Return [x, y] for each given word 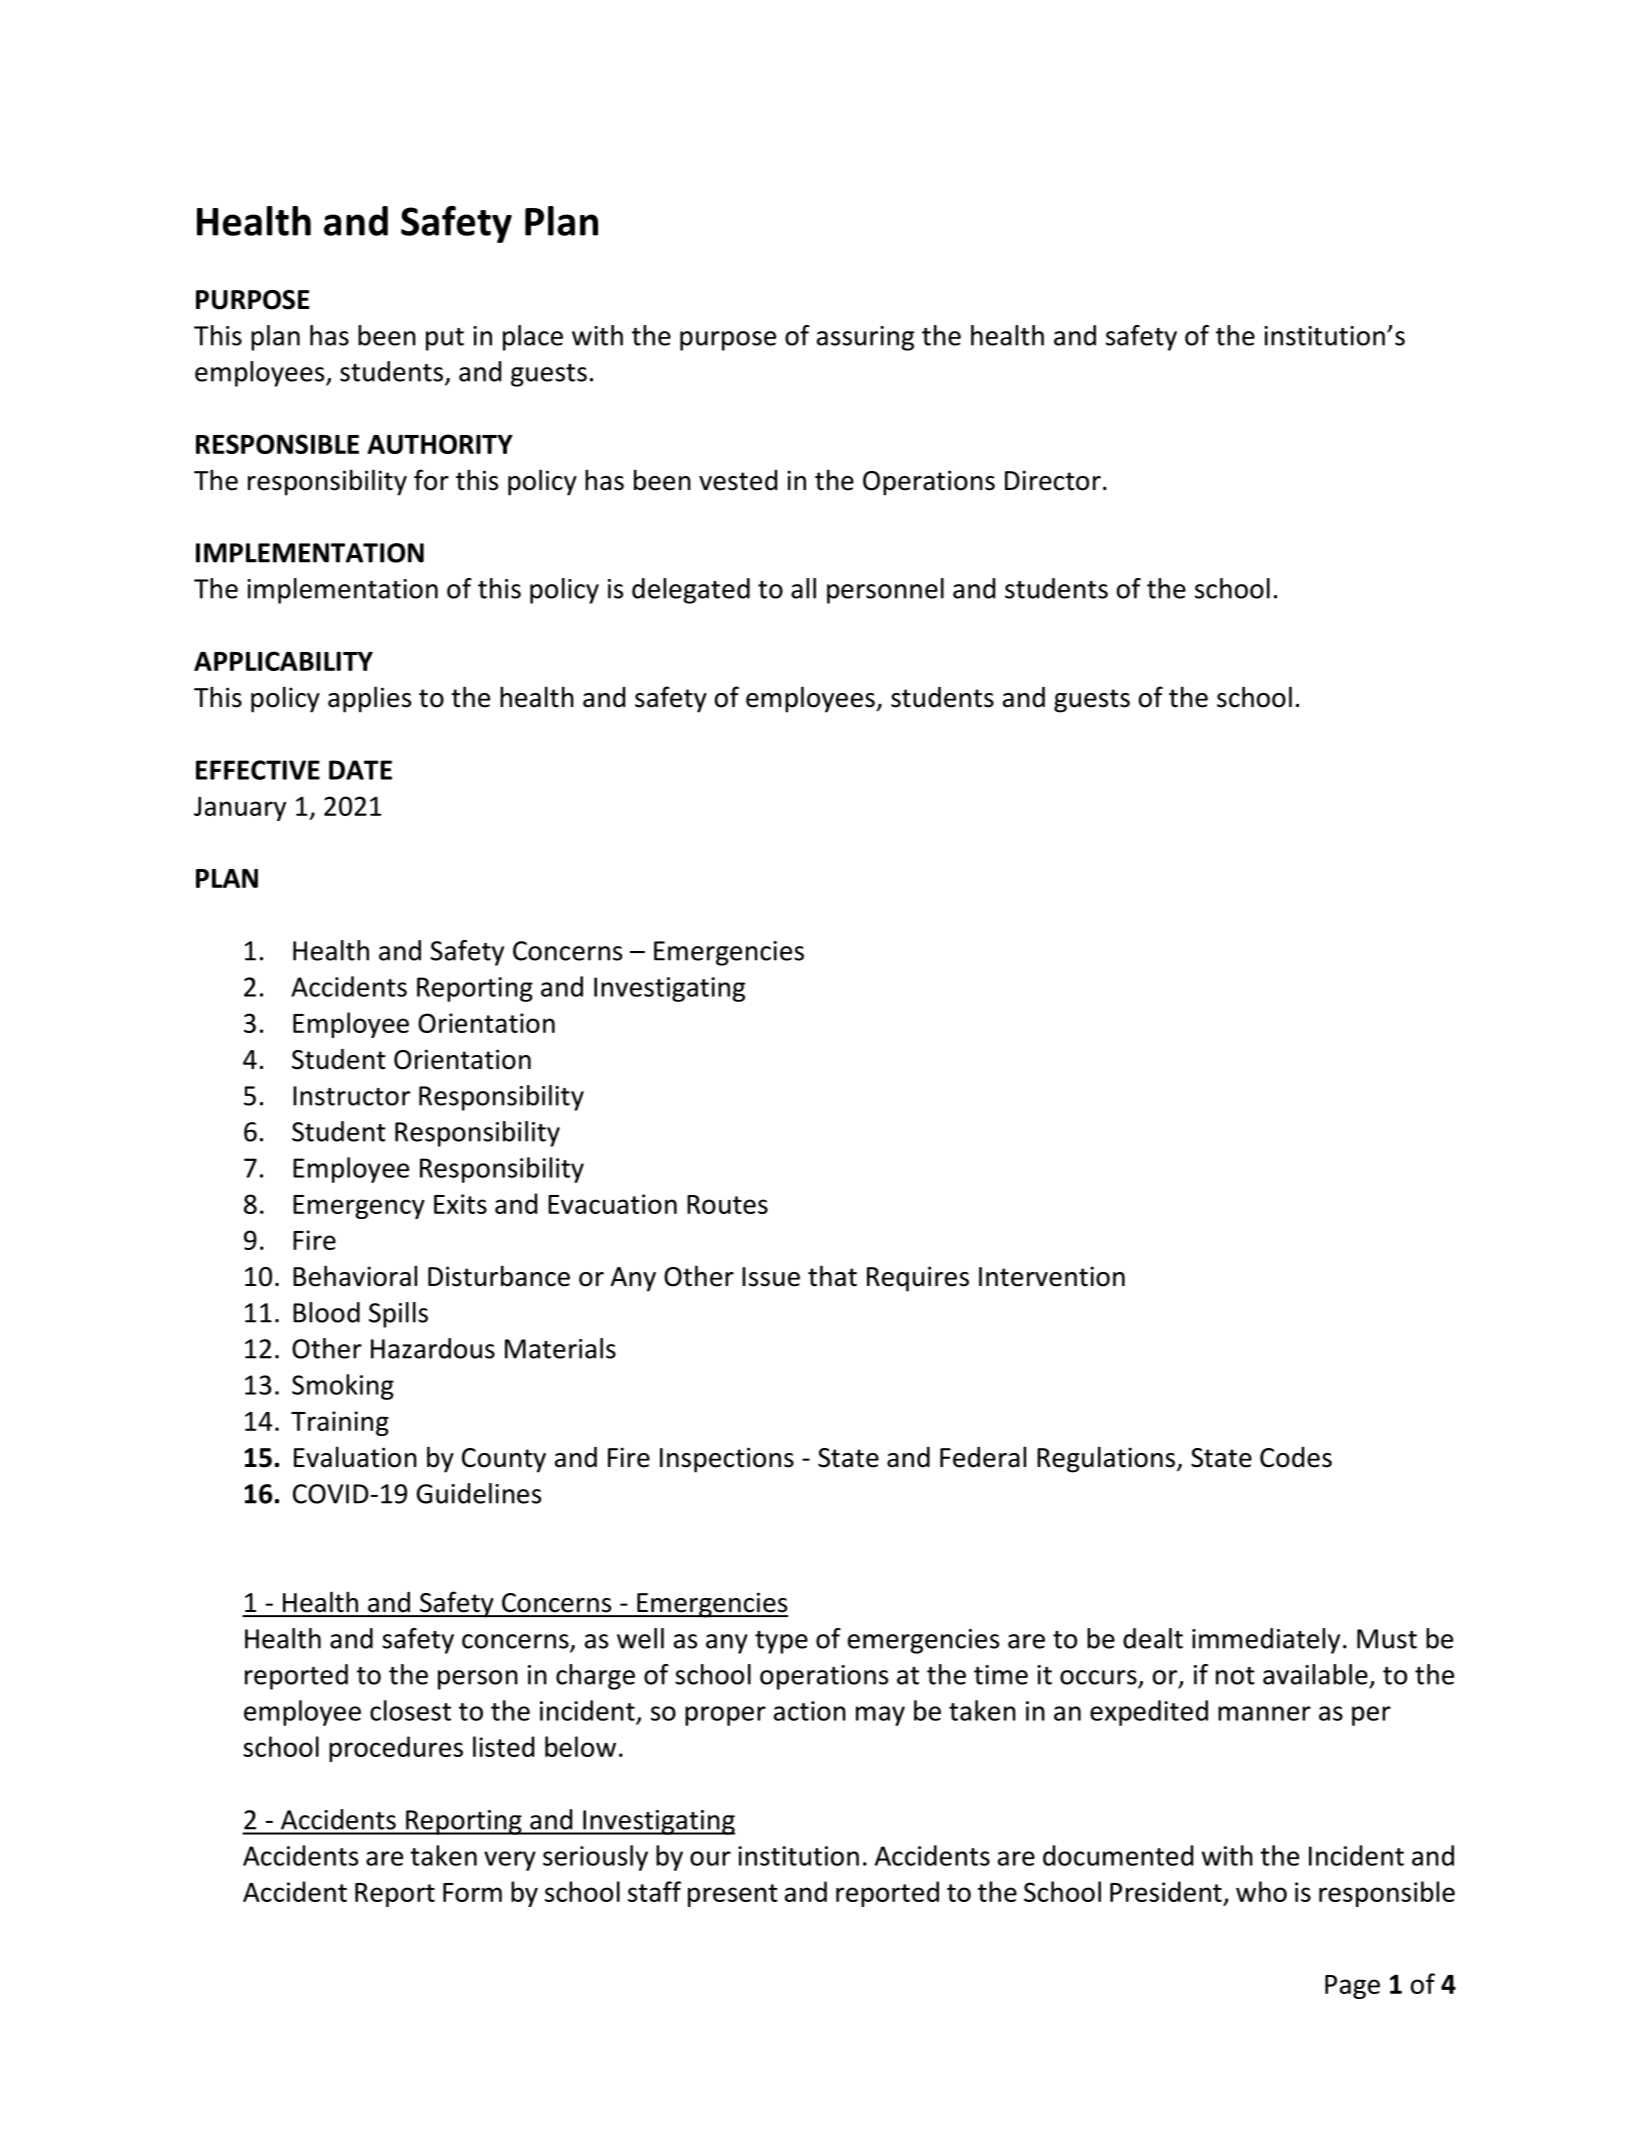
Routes [727, 1204]
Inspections [727, 1460]
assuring [865, 338]
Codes [1296, 1457]
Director [1053, 480]
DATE [360, 770]
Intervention [1052, 1276]
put [445, 339]
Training [340, 1423]
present [733, 1895]
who [1261, 1891]
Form [472, 1892]
